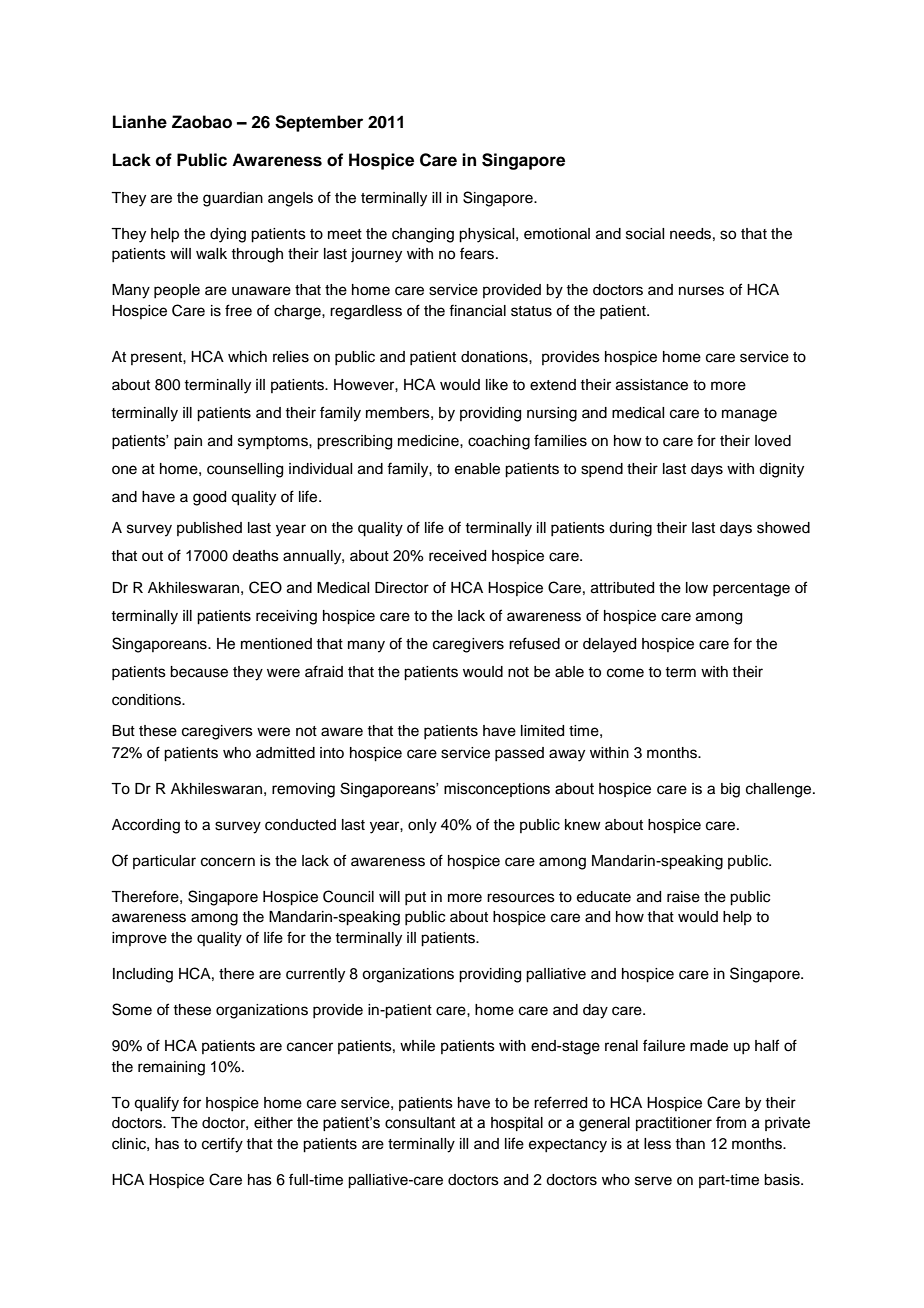 Image resolution: width=924 pixels, height=1308 pixels. Describe the element at coordinates (488, 235) in the image. I see `physical` at that location.
